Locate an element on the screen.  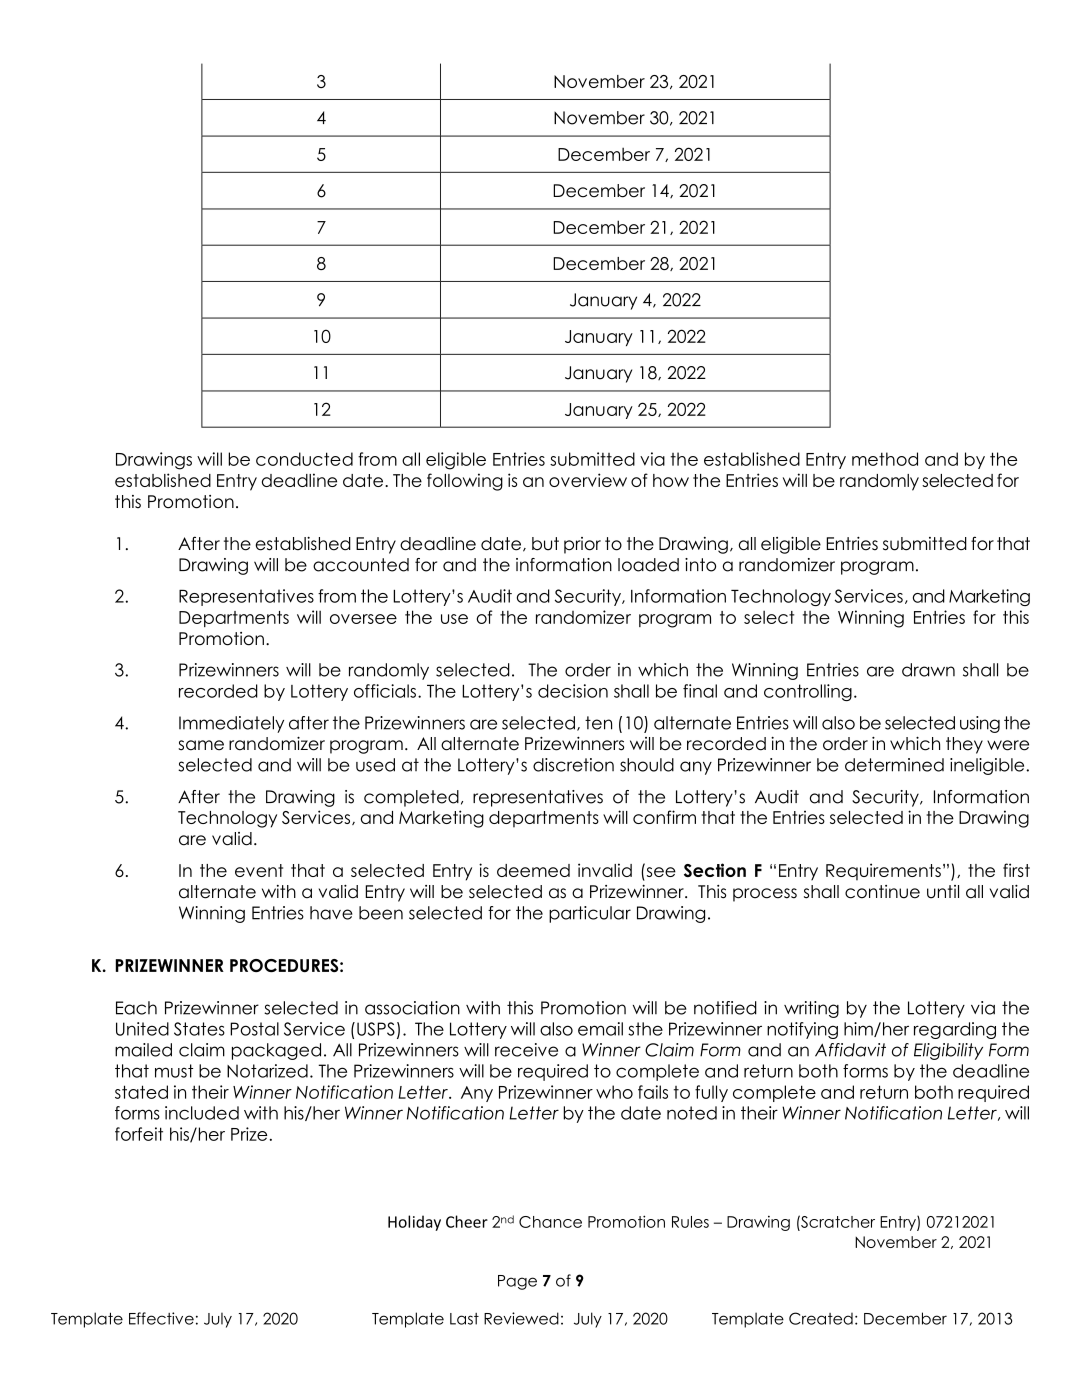
Effective is located at coordinates (161, 1318).
